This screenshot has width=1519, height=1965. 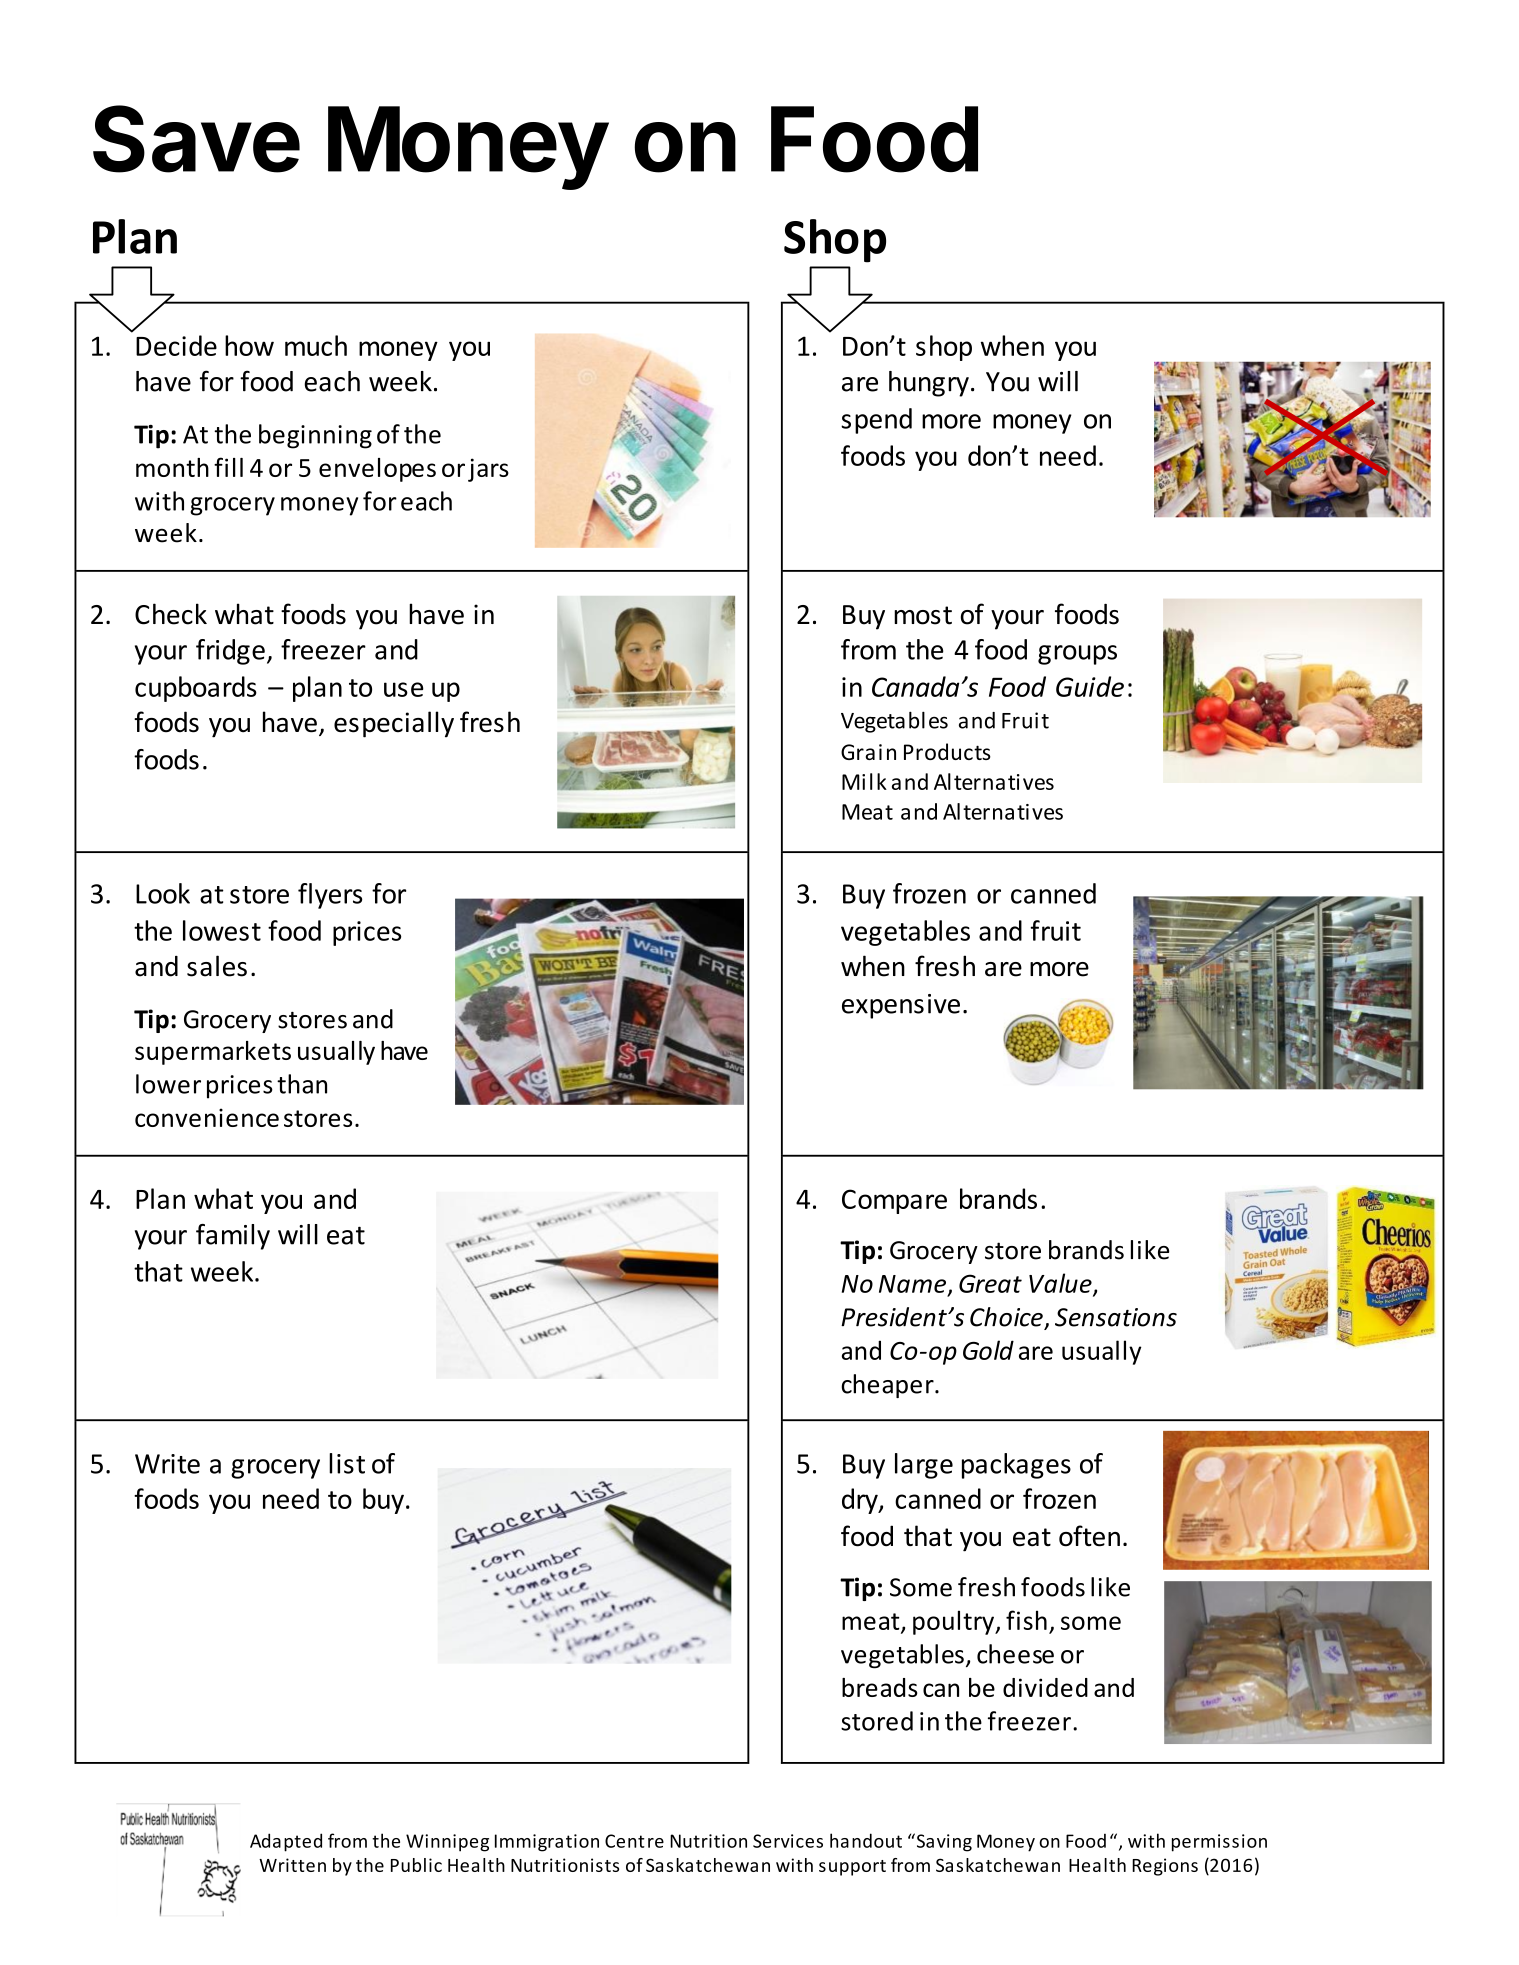 What do you see at coordinates (286, 1842) in the screenshot?
I see `Adapted` at bounding box center [286, 1842].
